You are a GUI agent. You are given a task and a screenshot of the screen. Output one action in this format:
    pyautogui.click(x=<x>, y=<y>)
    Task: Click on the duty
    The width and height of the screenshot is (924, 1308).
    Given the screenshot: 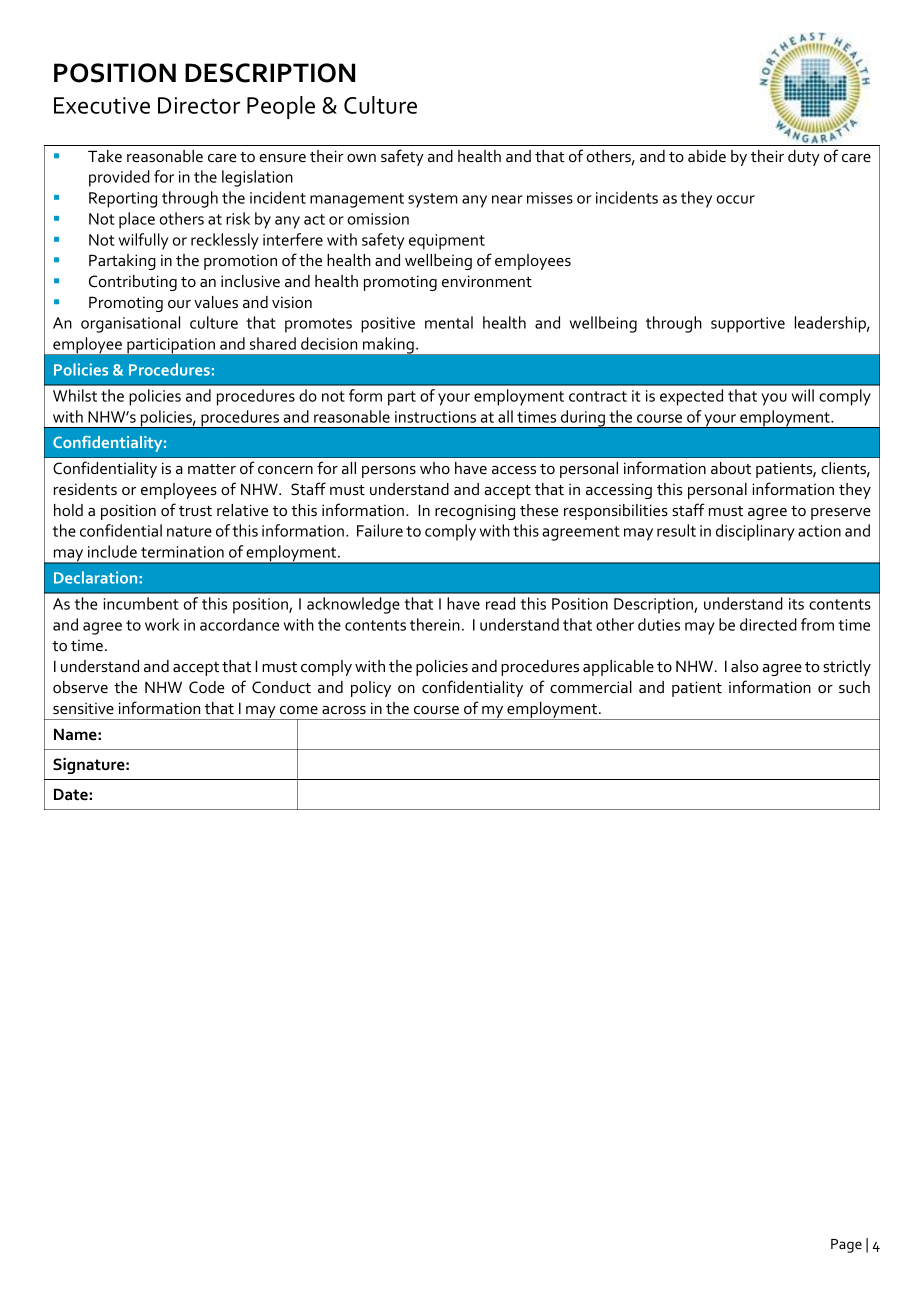 What is the action you would take?
    pyautogui.click(x=804, y=158)
